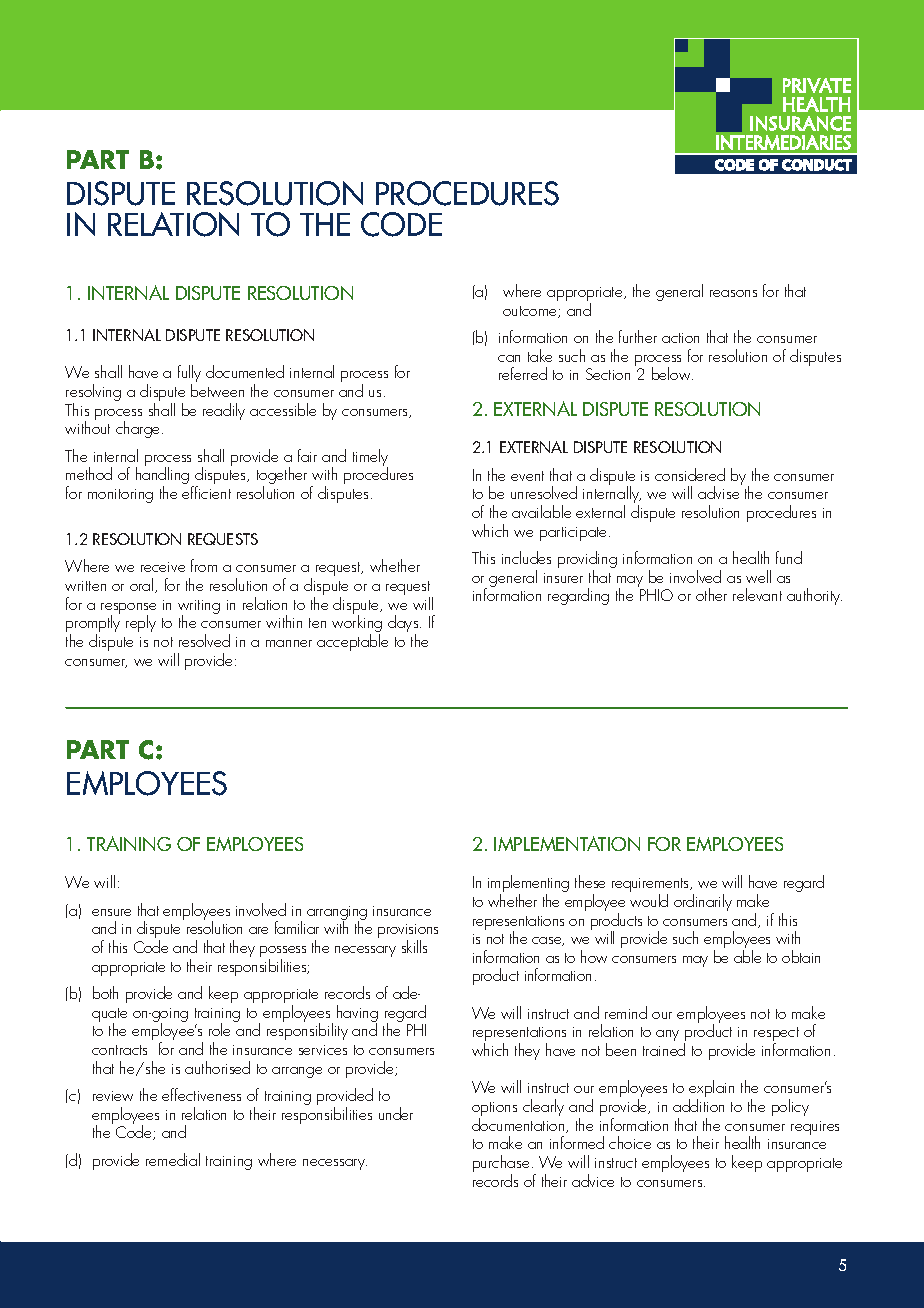  I want to click on fully, so click(189, 375).
